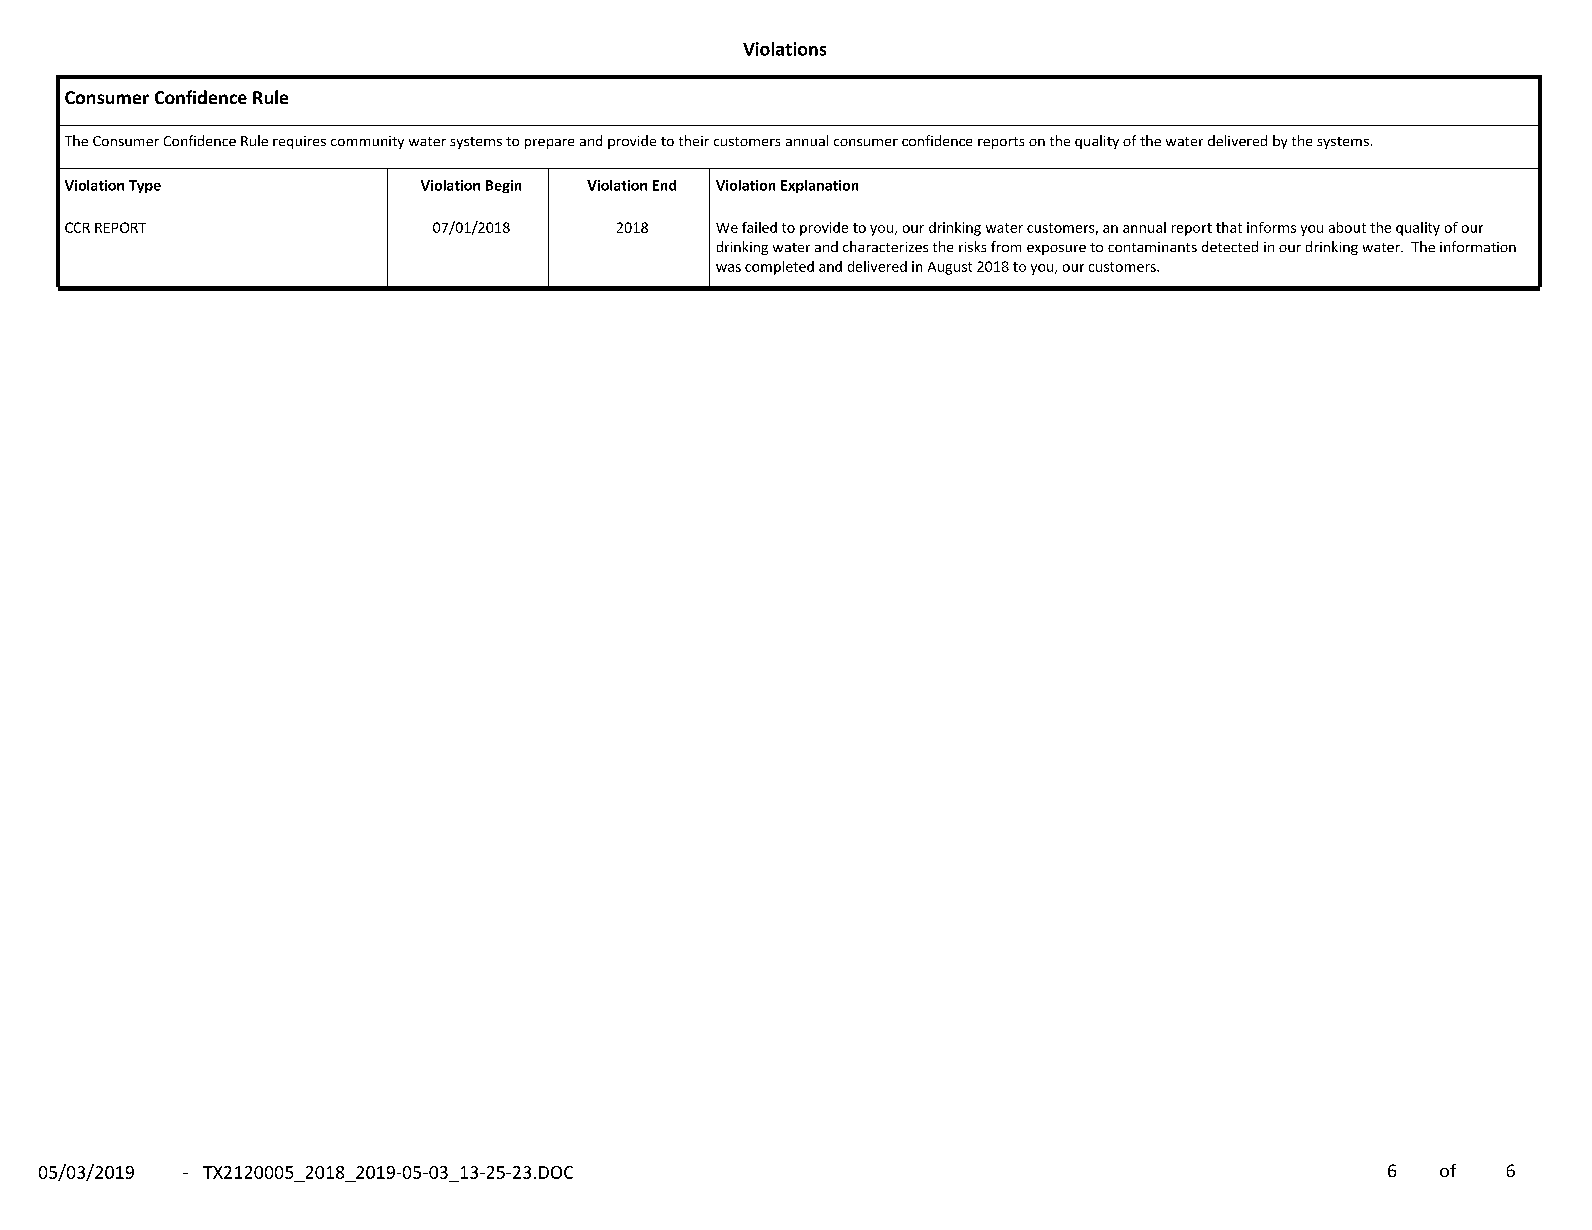 This screenshot has height=1230, width=1592. I want to click on completed, so click(779, 268).
